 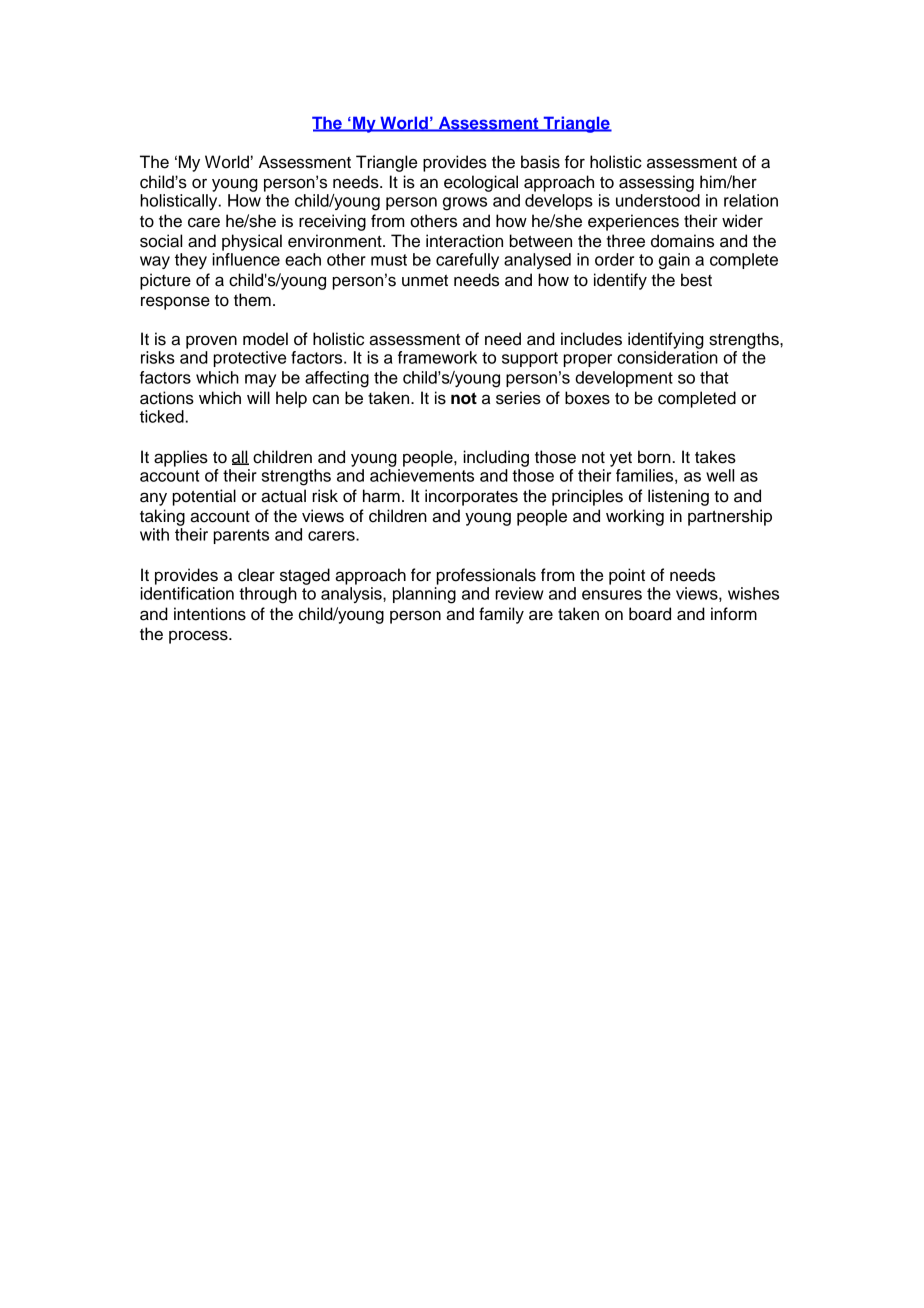 I want to click on board, so click(x=650, y=614).
